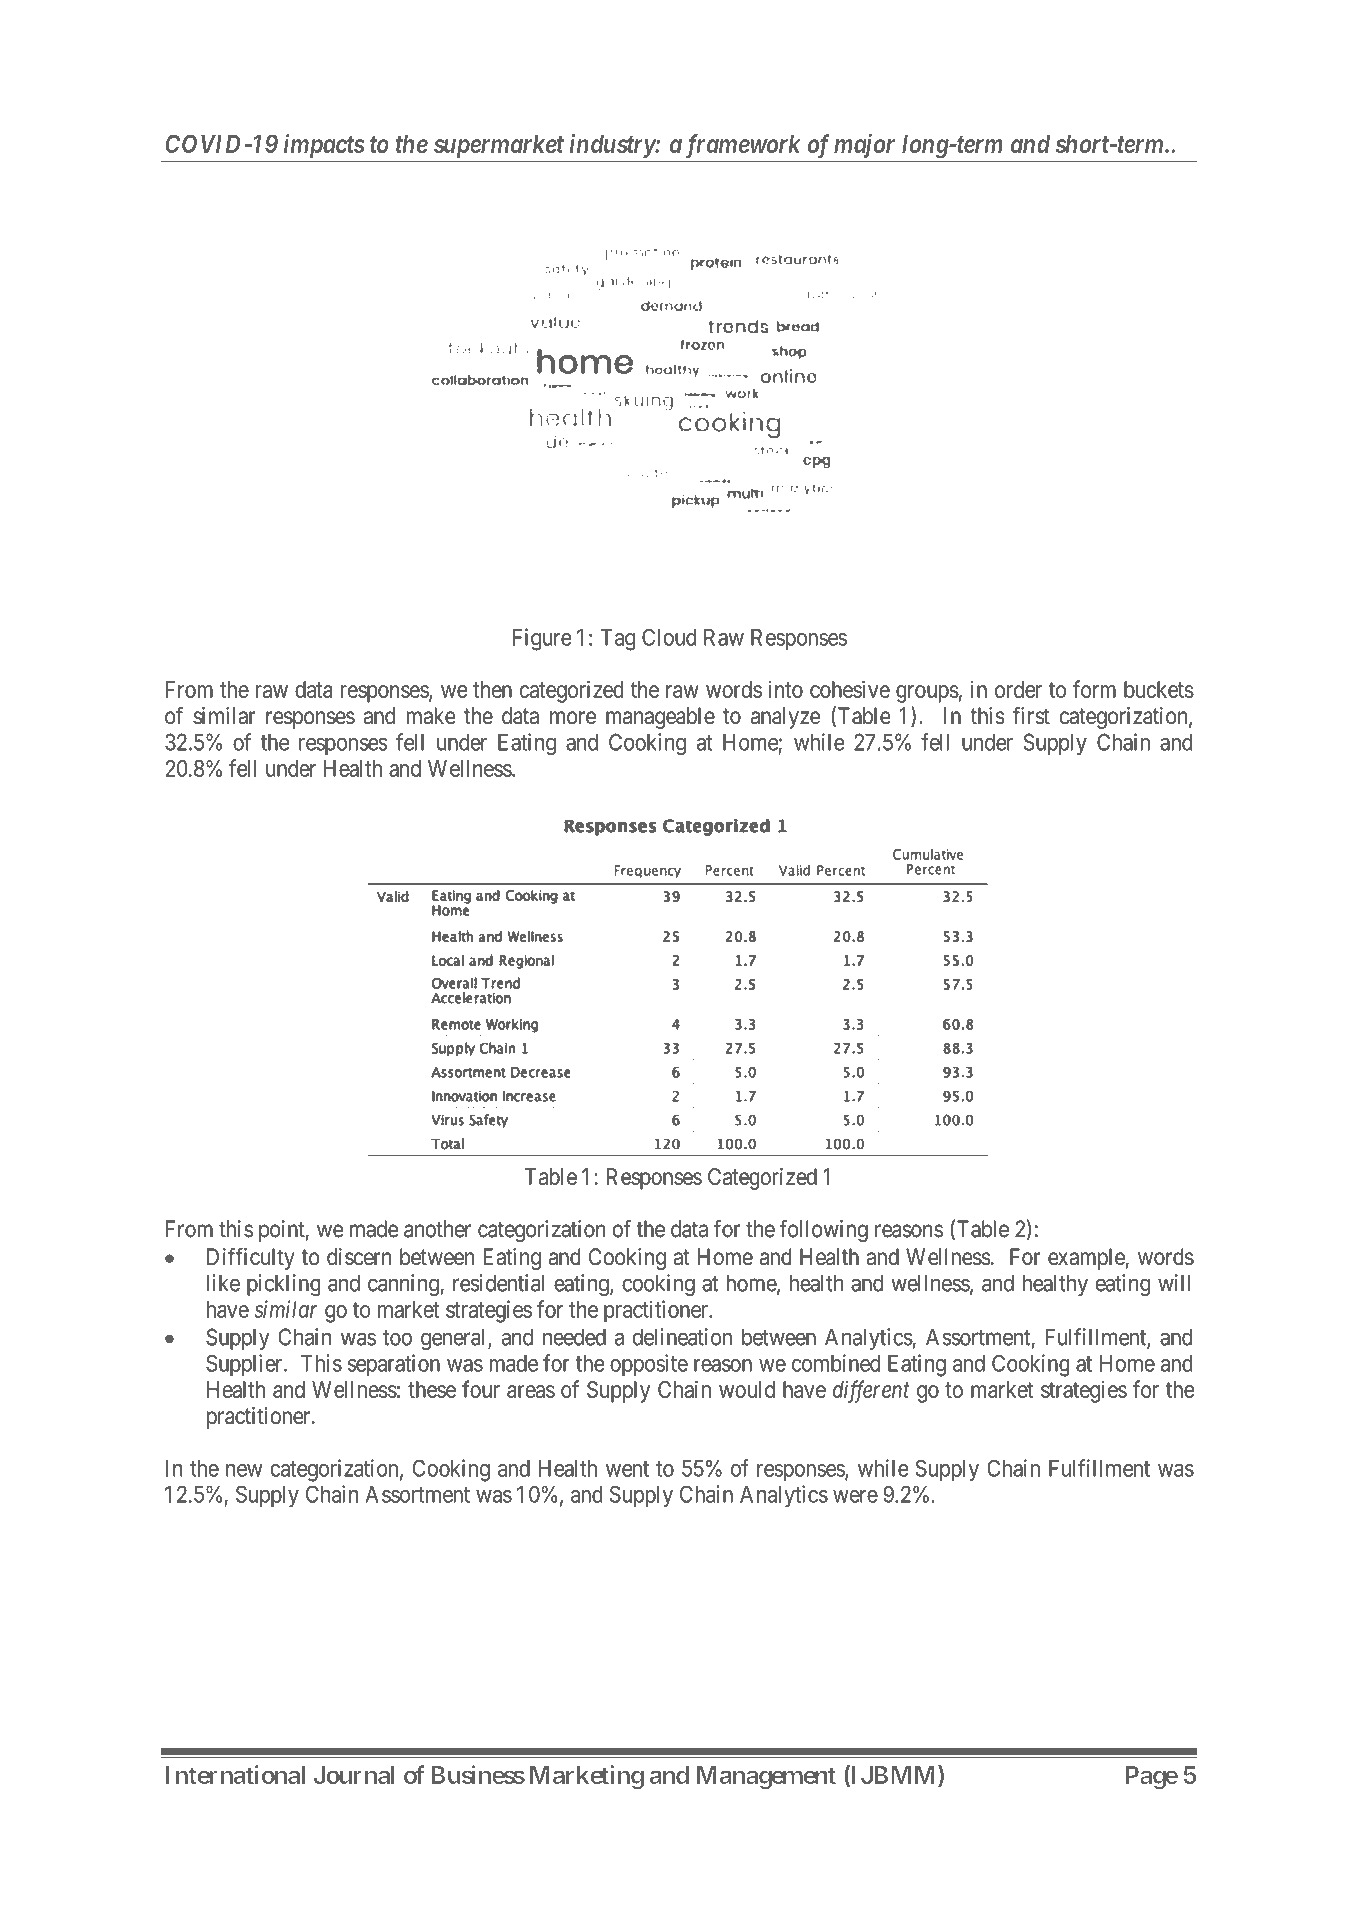  Describe the element at coordinates (855, 1496) in the page. I see `were` at that location.
